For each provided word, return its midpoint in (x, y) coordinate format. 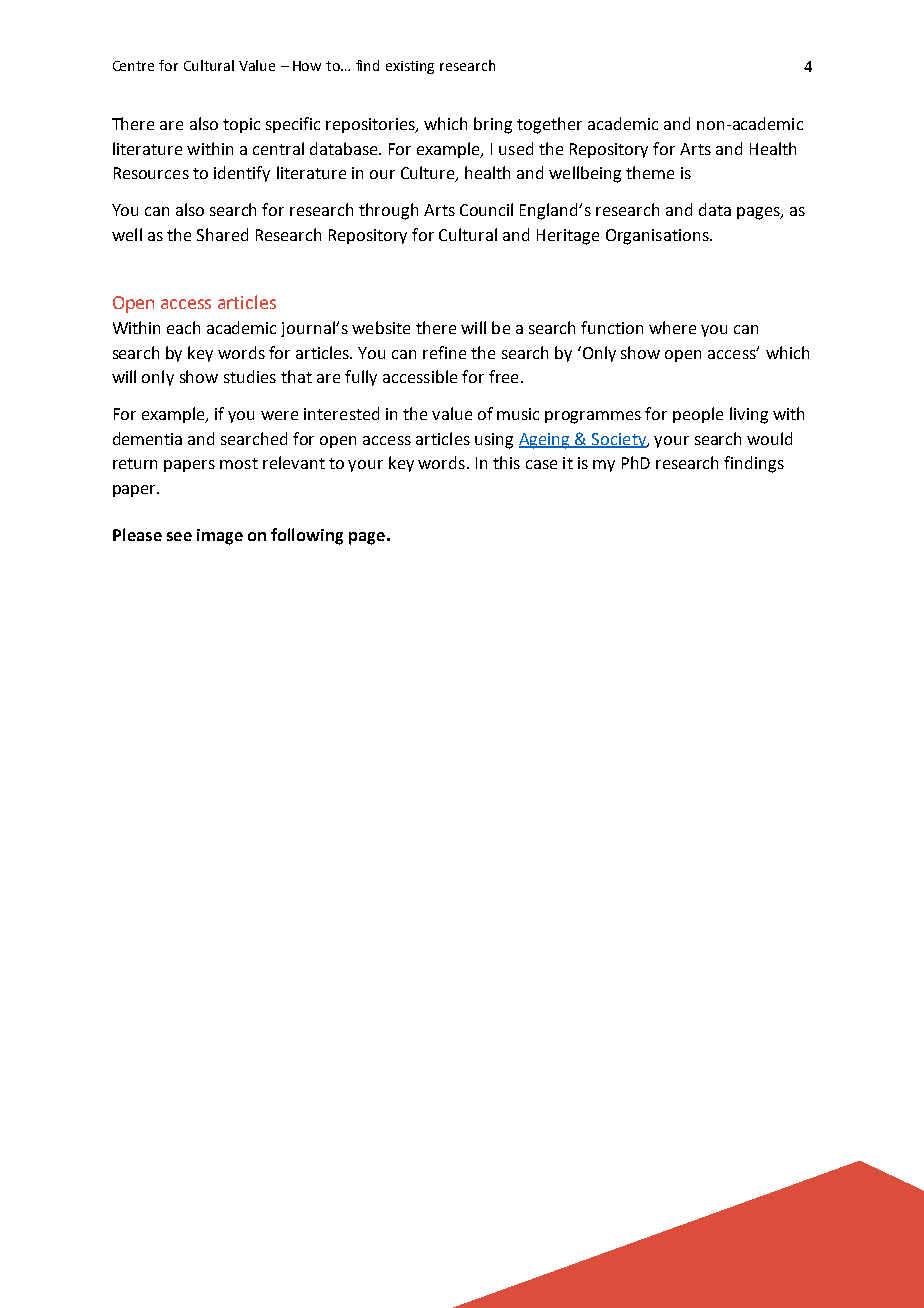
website (381, 327)
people (698, 415)
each (183, 327)
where (672, 327)
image (220, 537)
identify (242, 174)
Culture (429, 174)
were (279, 415)
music (518, 414)
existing (410, 67)
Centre (133, 66)
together (549, 125)
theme (650, 172)
